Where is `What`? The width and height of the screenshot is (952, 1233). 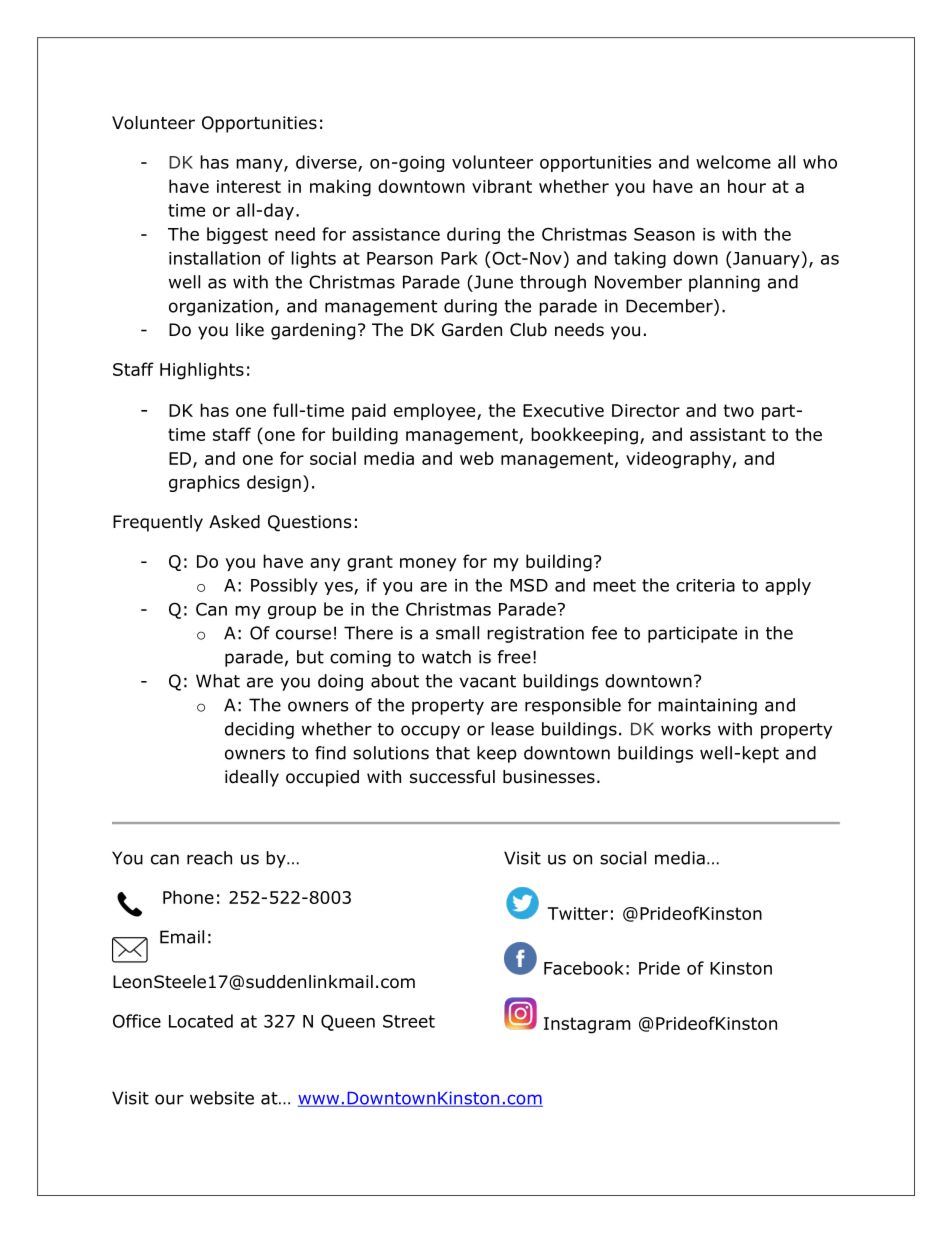
What is located at coordinates (218, 681).
